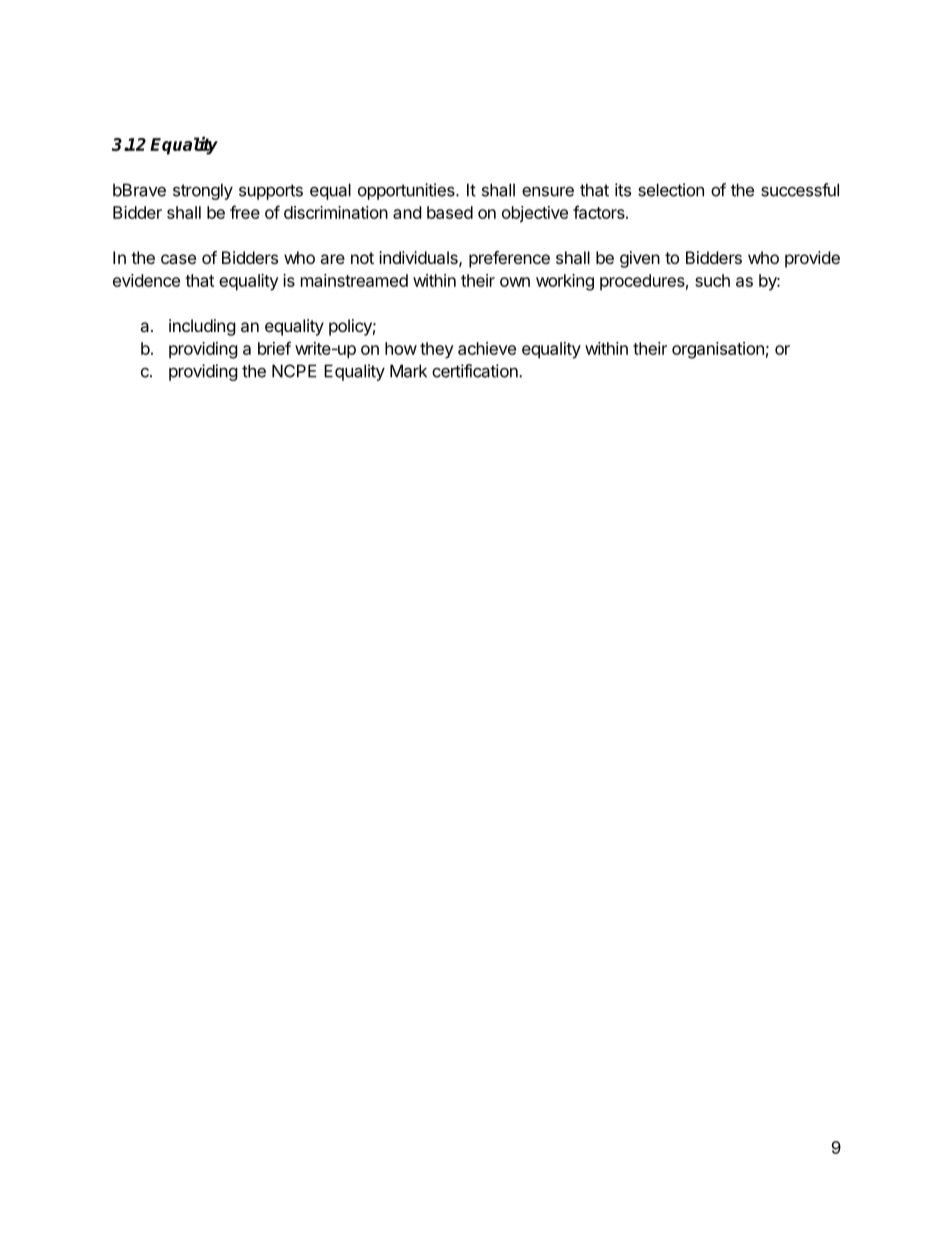  What do you see at coordinates (812, 259) in the screenshot?
I see `provide` at bounding box center [812, 259].
